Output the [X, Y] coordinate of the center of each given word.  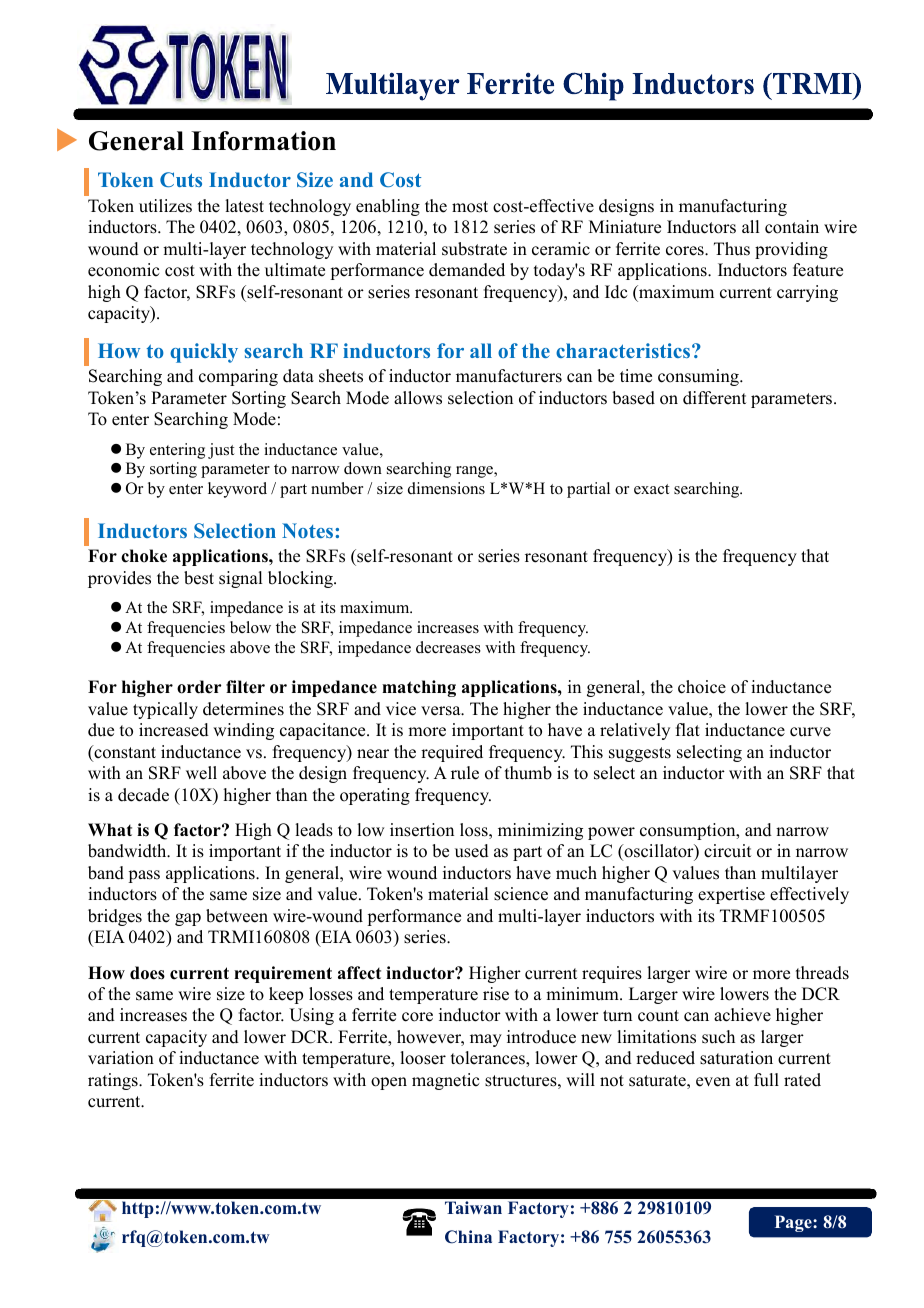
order [199, 687]
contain [792, 227]
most [470, 207]
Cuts [181, 179]
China [468, 1237]
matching [419, 688]
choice [702, 687]
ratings [114, 1081]
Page [794, 1223]
